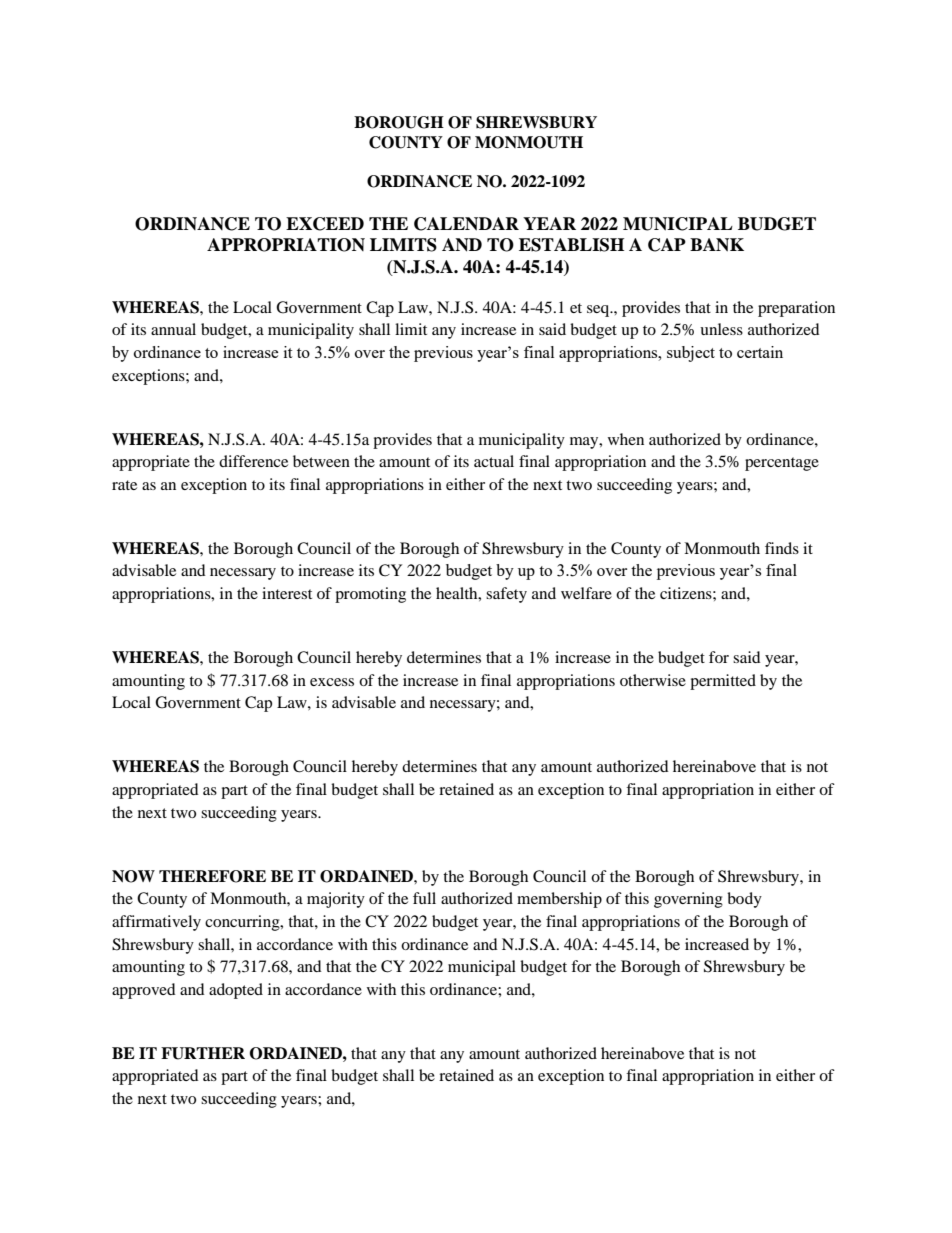 This screenshot has height=1233, width=952. I want to click on ESTABLISH, so click(571, 245).
